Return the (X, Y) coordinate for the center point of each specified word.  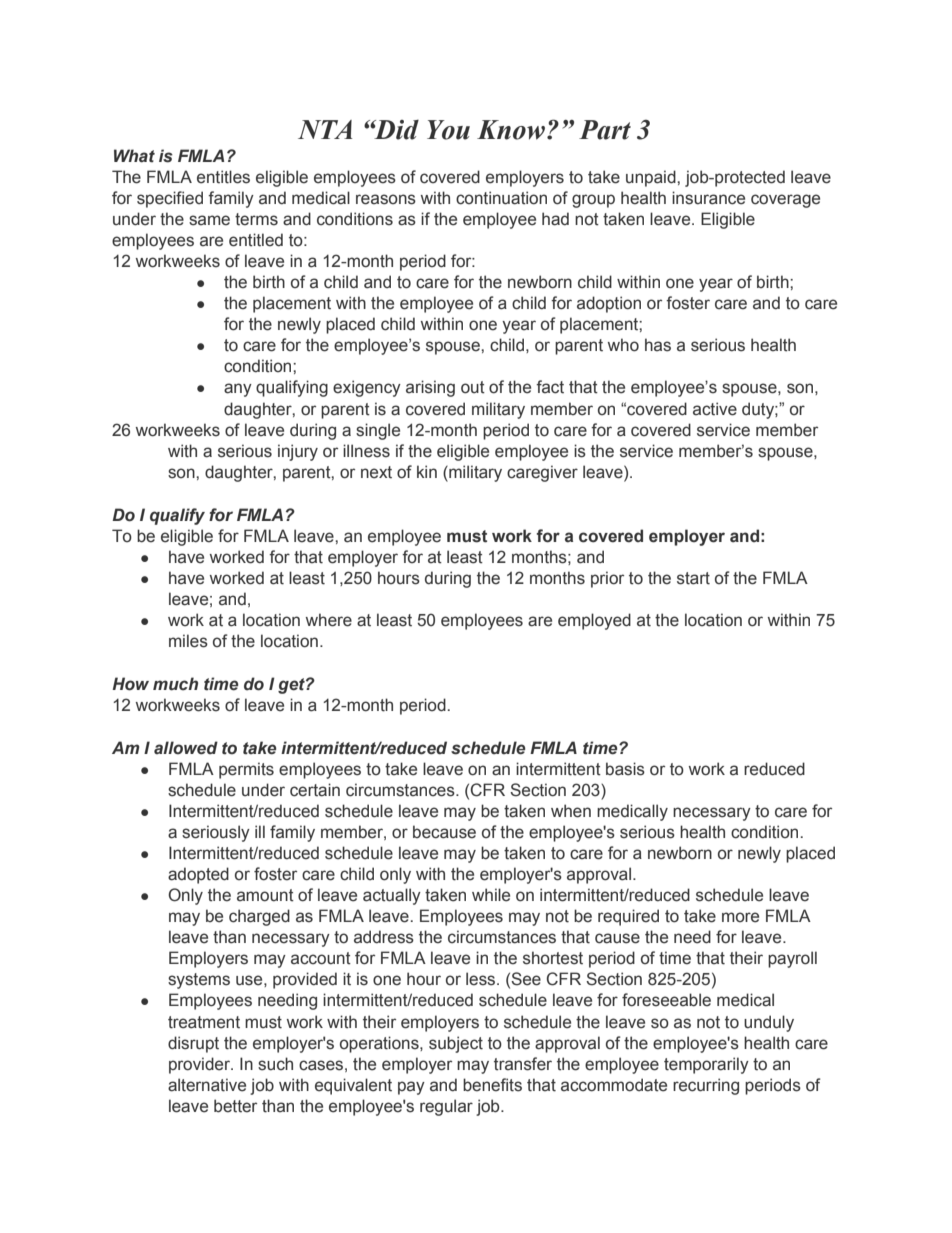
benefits (492, 1085)
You (448, 130)
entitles (223, 177)
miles (188, 641)
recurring (706, 1086)
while (491, 895)
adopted (198, 875)
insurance (708, 198)
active (715, 409)
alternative (207, 1085)
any (238, 390)
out (473, 387)
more (740, 917)
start (693, 578)
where (329, 620)
